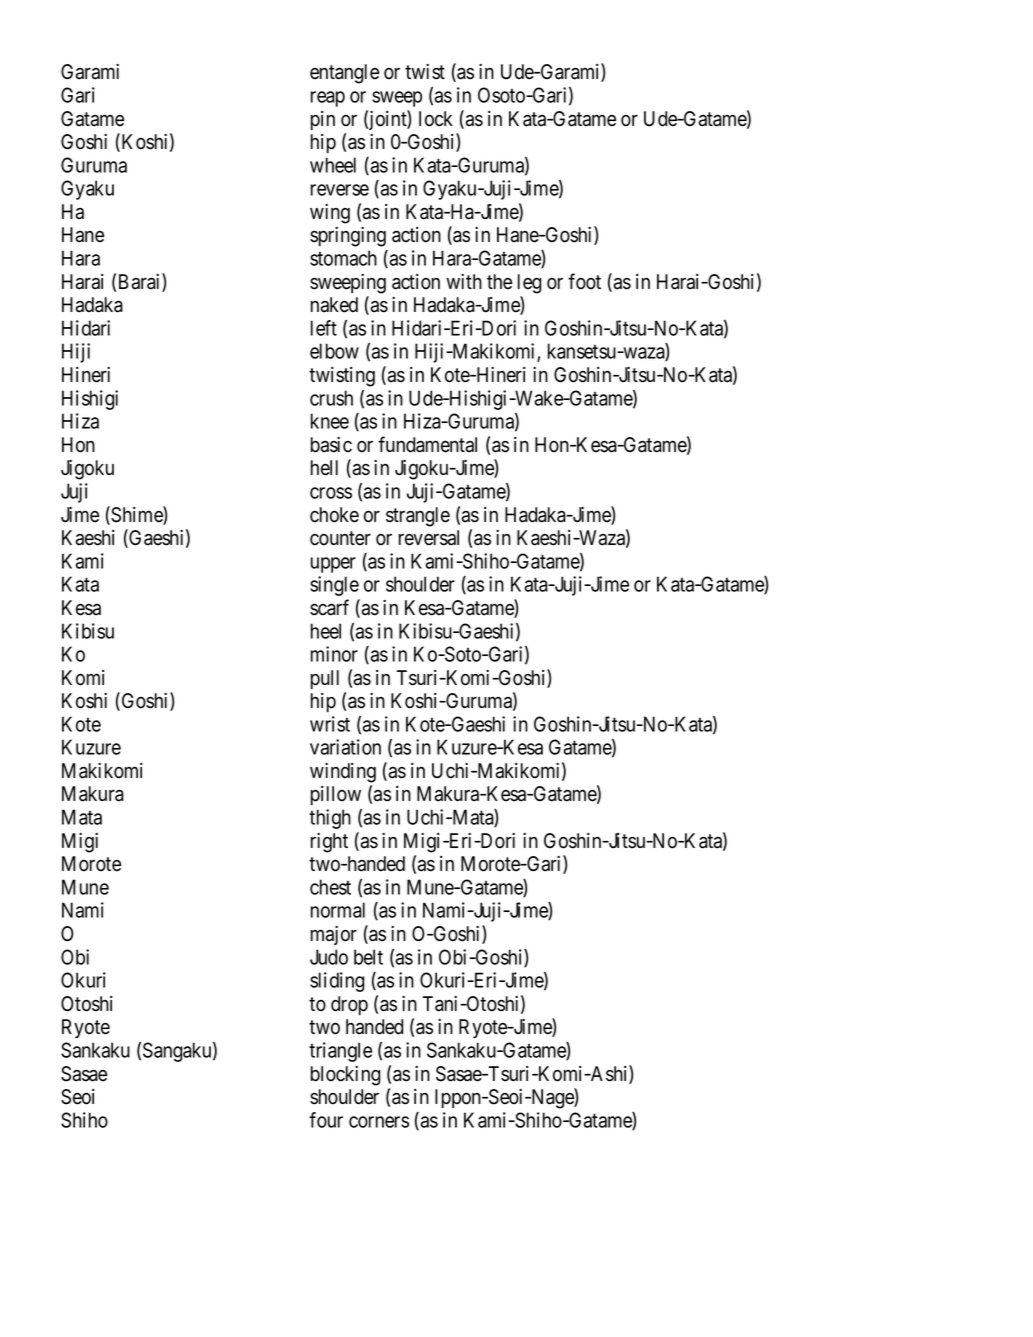 This image has width=1033, height=1337. Describe the element at coordinates (464, 281) in the image. I see `with` at that location.
